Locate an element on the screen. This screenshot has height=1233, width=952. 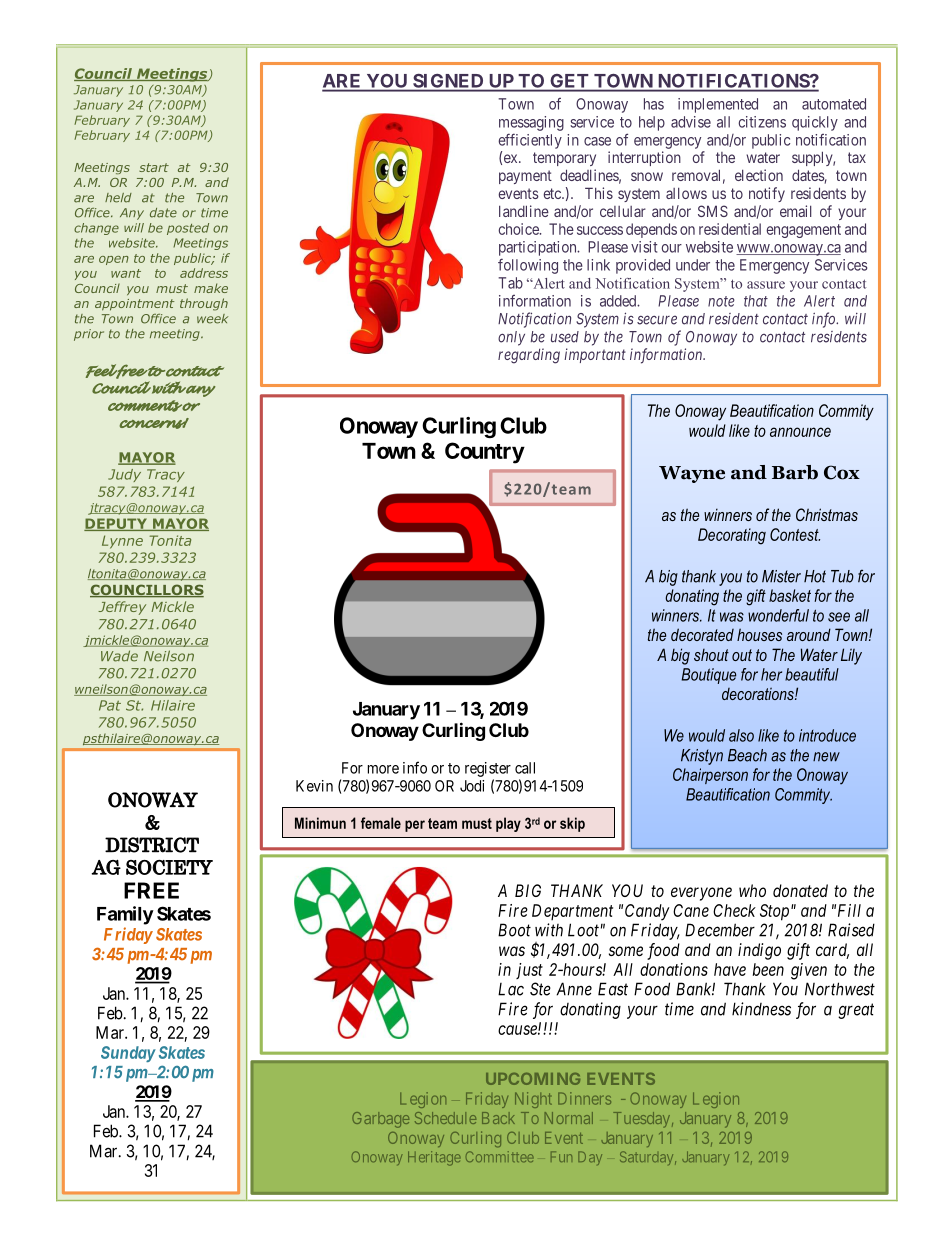
Barb is located at coordinates (795, 472).
